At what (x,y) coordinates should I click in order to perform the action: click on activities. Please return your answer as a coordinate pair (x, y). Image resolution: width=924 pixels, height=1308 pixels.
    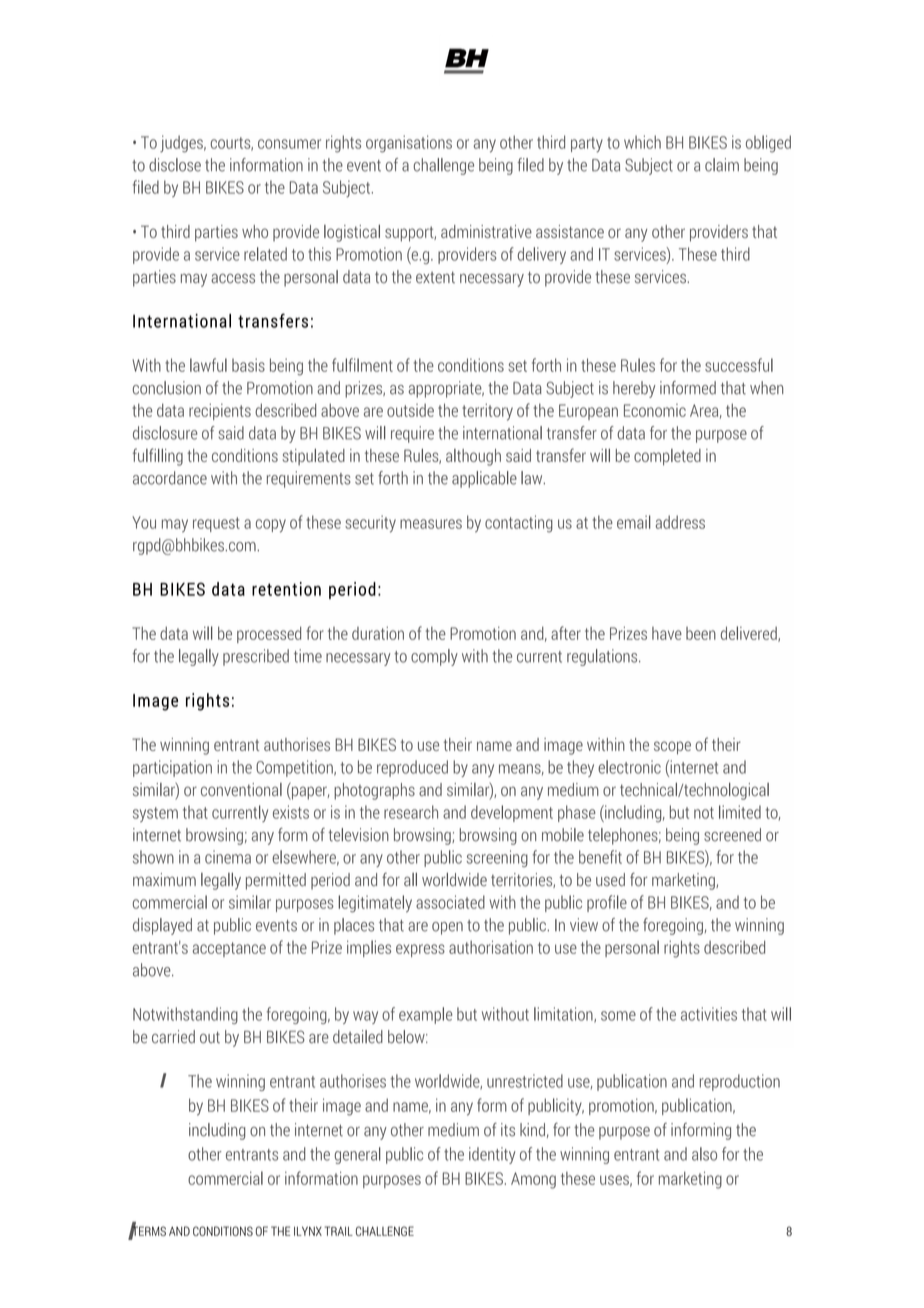
    Looking at the image, I should click on (709, 1014).
